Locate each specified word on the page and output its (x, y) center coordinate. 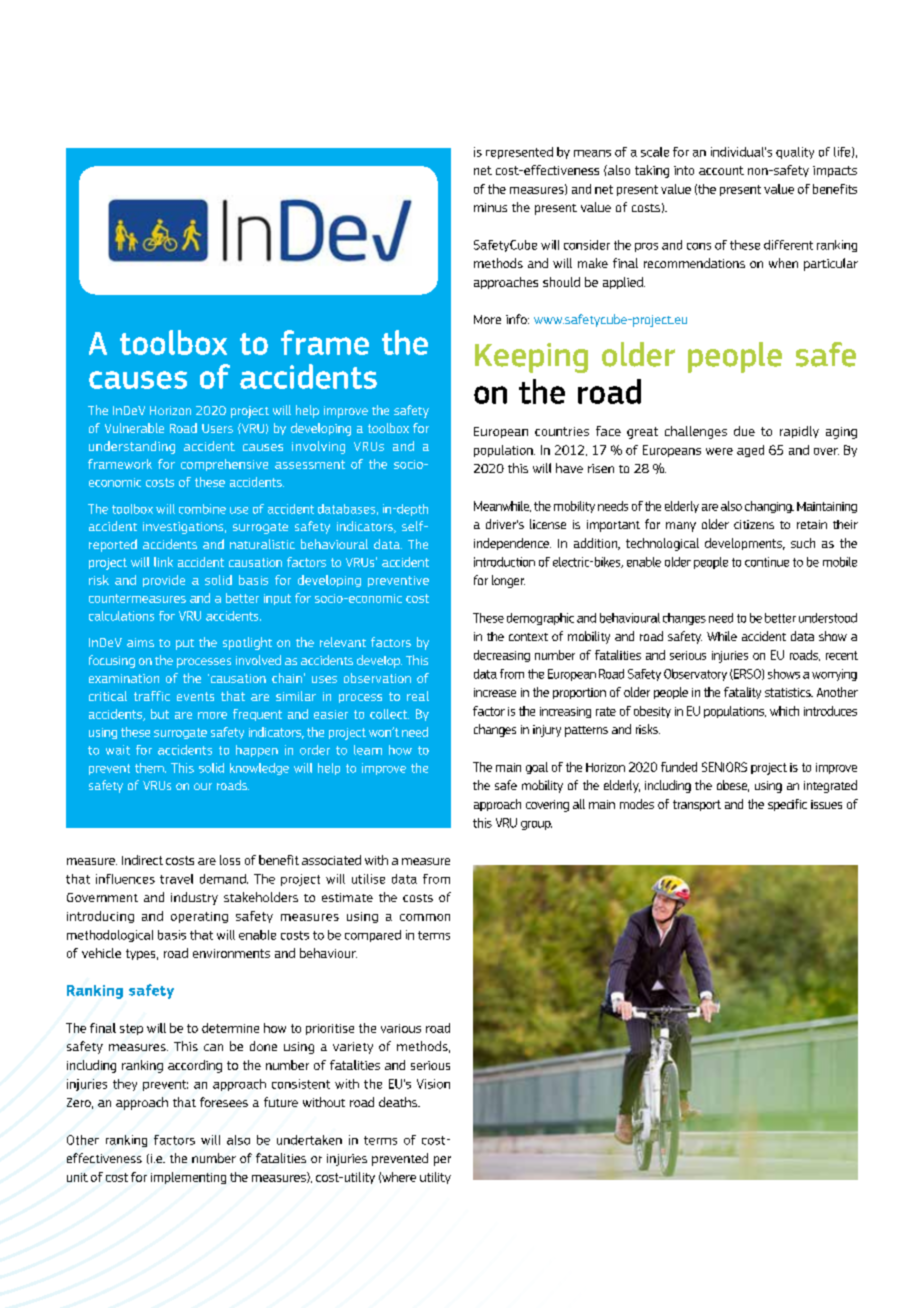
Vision (433, 1084)
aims (140, 642)
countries (562, 431)
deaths (399, 1102)
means (592, 153)
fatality (742, 693)
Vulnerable (134, 428)
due (744, 431)
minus (490, 207)
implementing (188, 1178)
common (425, 917)
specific (787, 805)
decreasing (502, 656)
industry (194, 898)
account (721, 170)
